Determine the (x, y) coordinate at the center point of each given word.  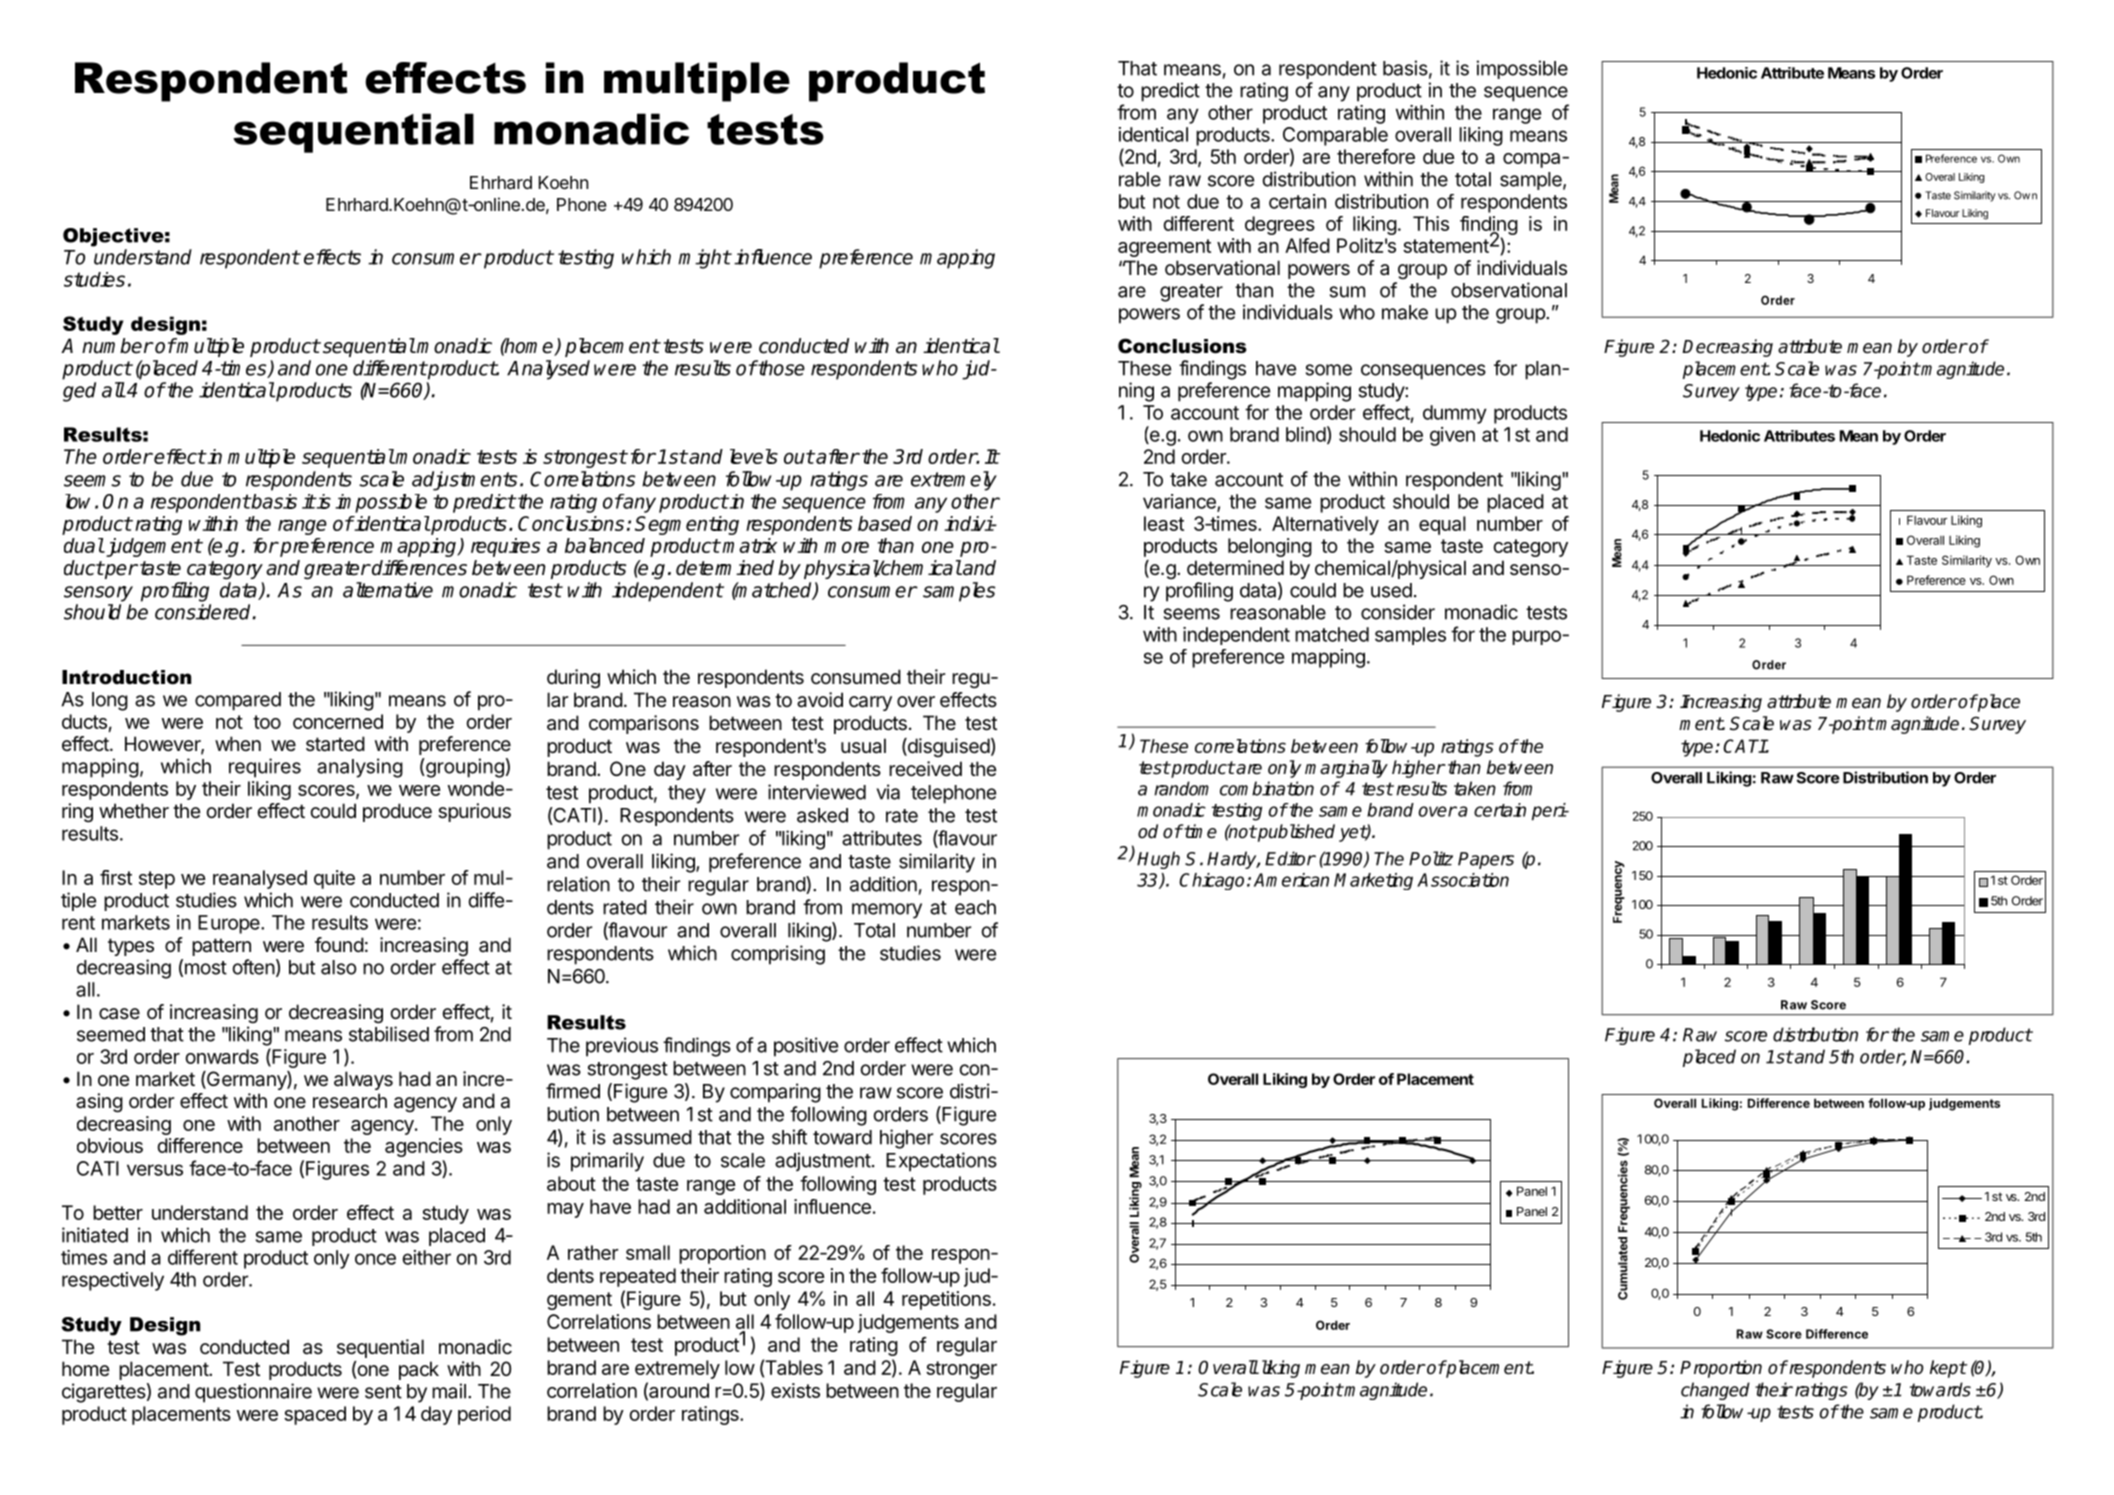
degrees (1280, 225)
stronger (961, 1370)
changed (1715, 1391)
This (1431, 223)
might (704, 259)
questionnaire (253, 1393)
